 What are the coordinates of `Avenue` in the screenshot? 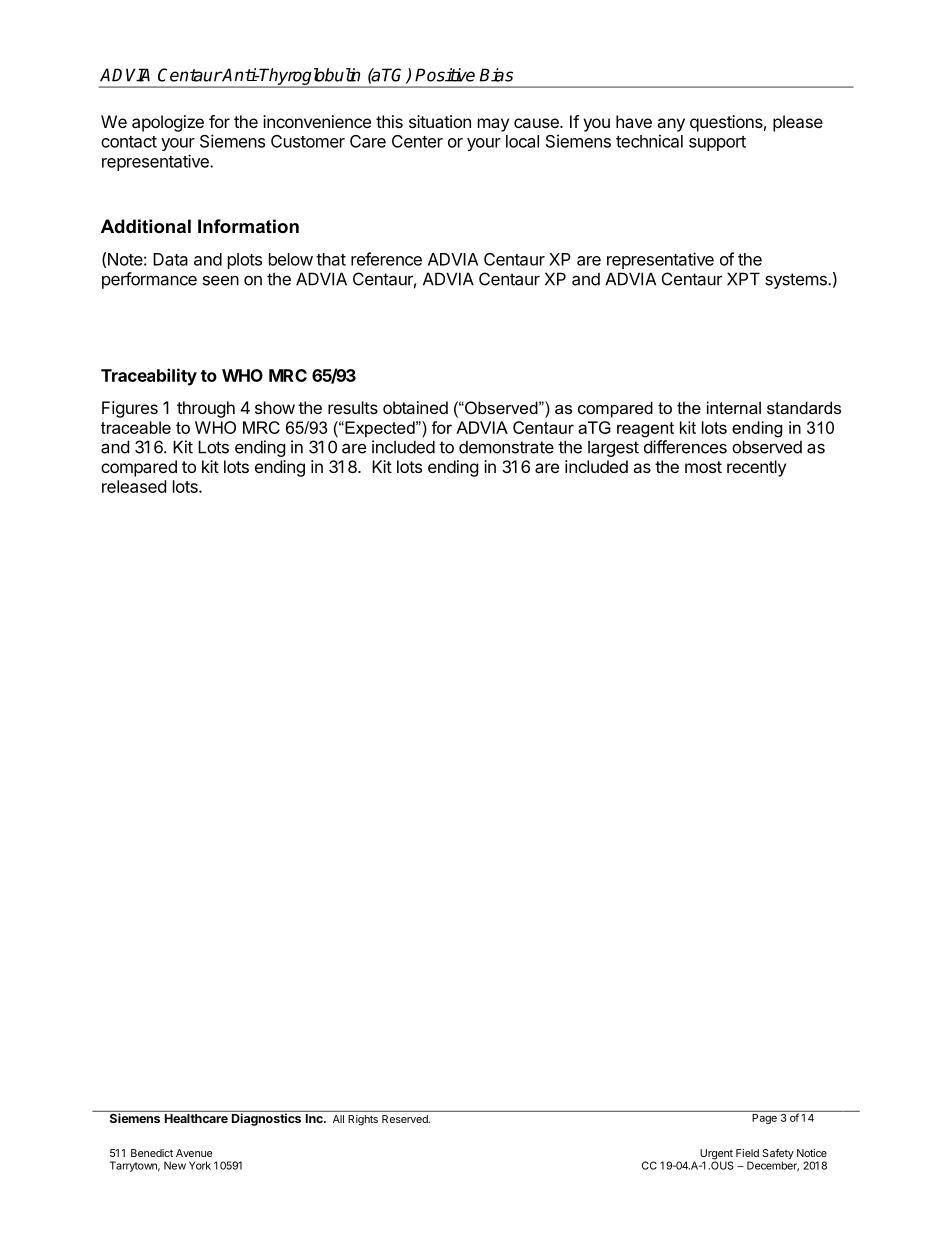 It's located at (194, 1153).
